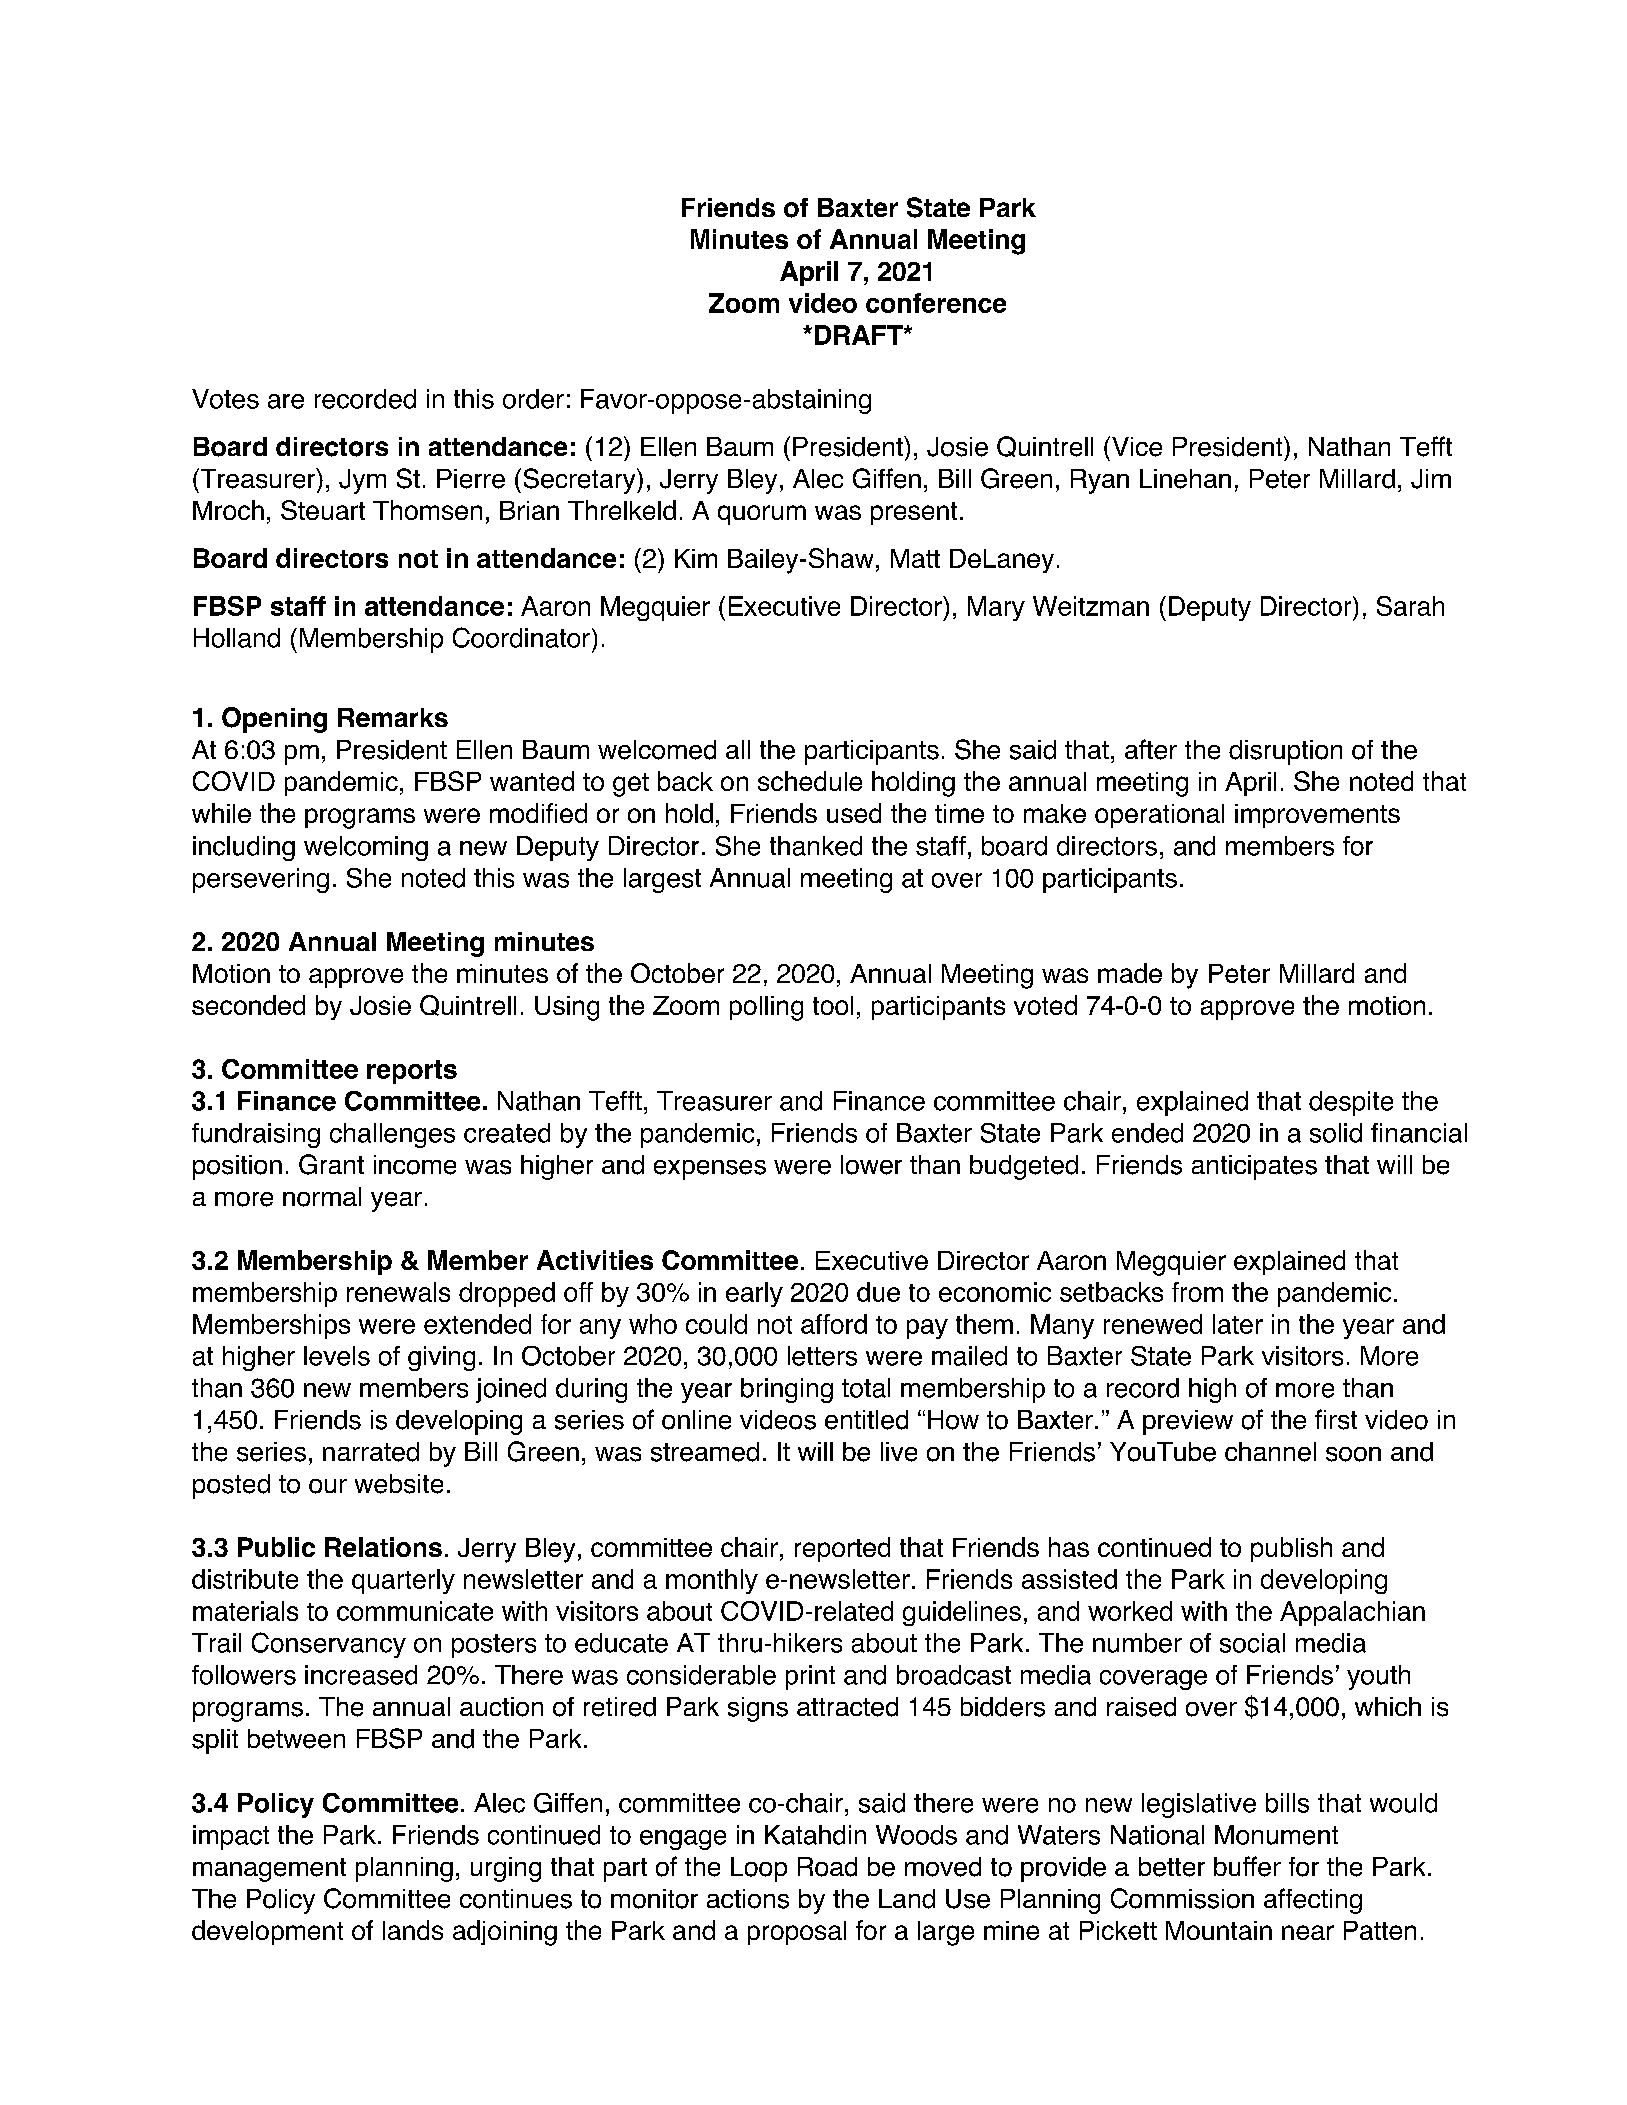  What do you see at coordinates (366, 848) in the document?
I see `welcoming` at bounding box center [366, 848].
